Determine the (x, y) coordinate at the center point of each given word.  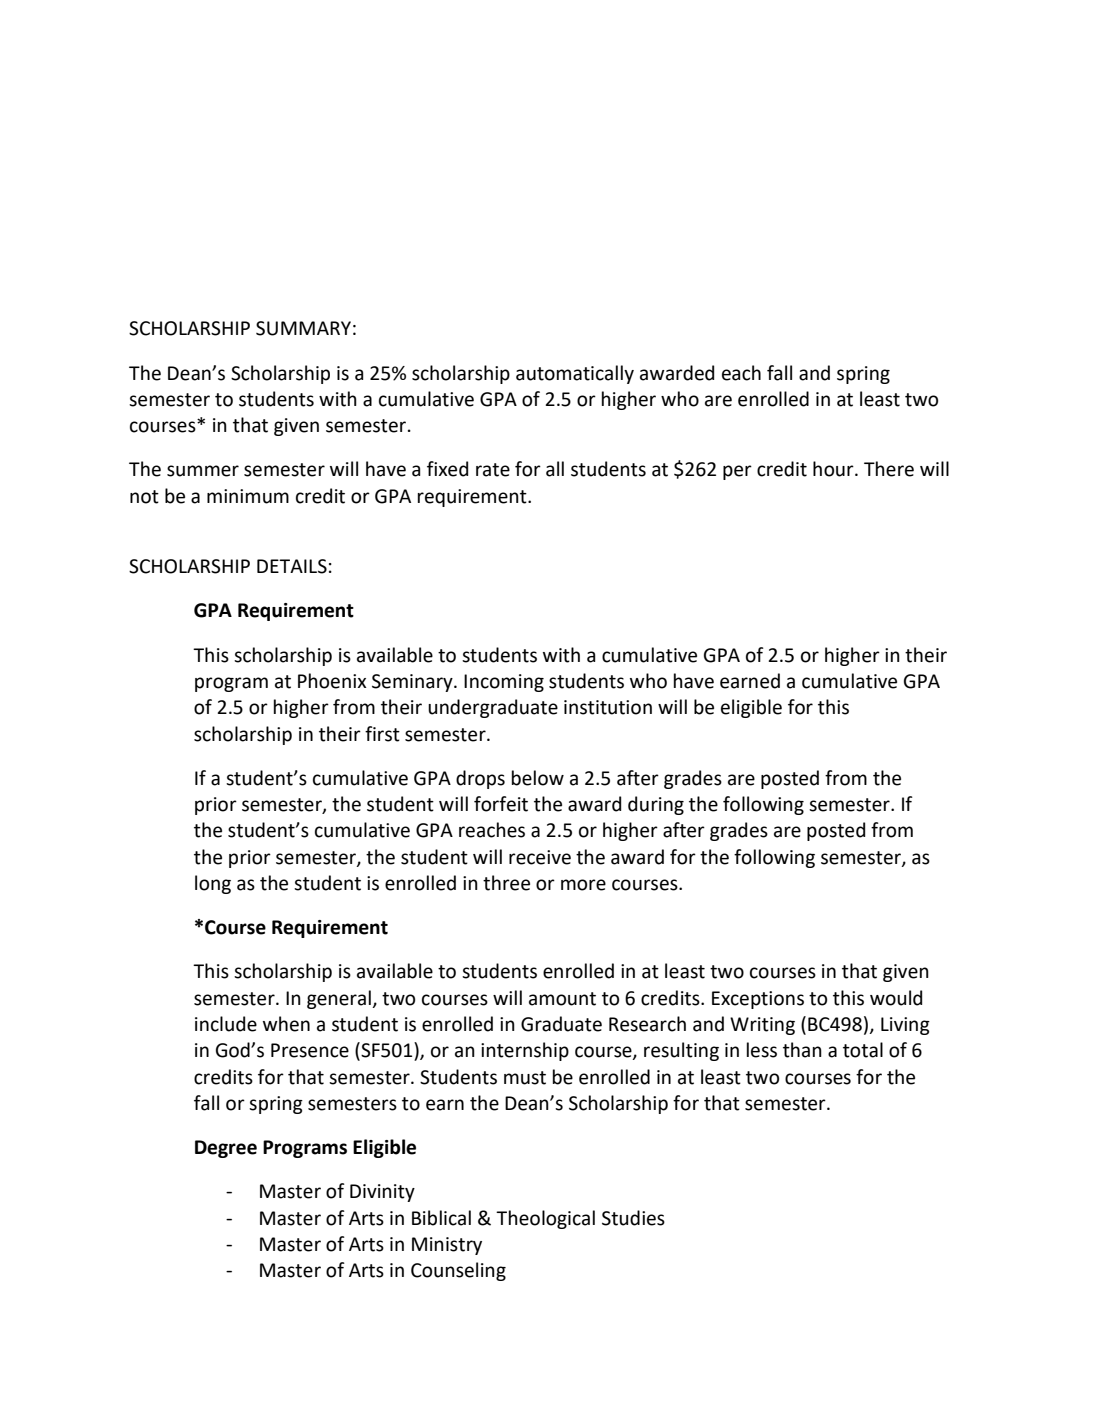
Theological (545, 1219)
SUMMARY (303, 328)
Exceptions (758, 1000)
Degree (226, 1149)
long (213, 884)
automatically (575, 374)
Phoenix (332, 681)
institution (608, 707)
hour (834, 469)
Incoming (504, 683)
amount (562, 999)
